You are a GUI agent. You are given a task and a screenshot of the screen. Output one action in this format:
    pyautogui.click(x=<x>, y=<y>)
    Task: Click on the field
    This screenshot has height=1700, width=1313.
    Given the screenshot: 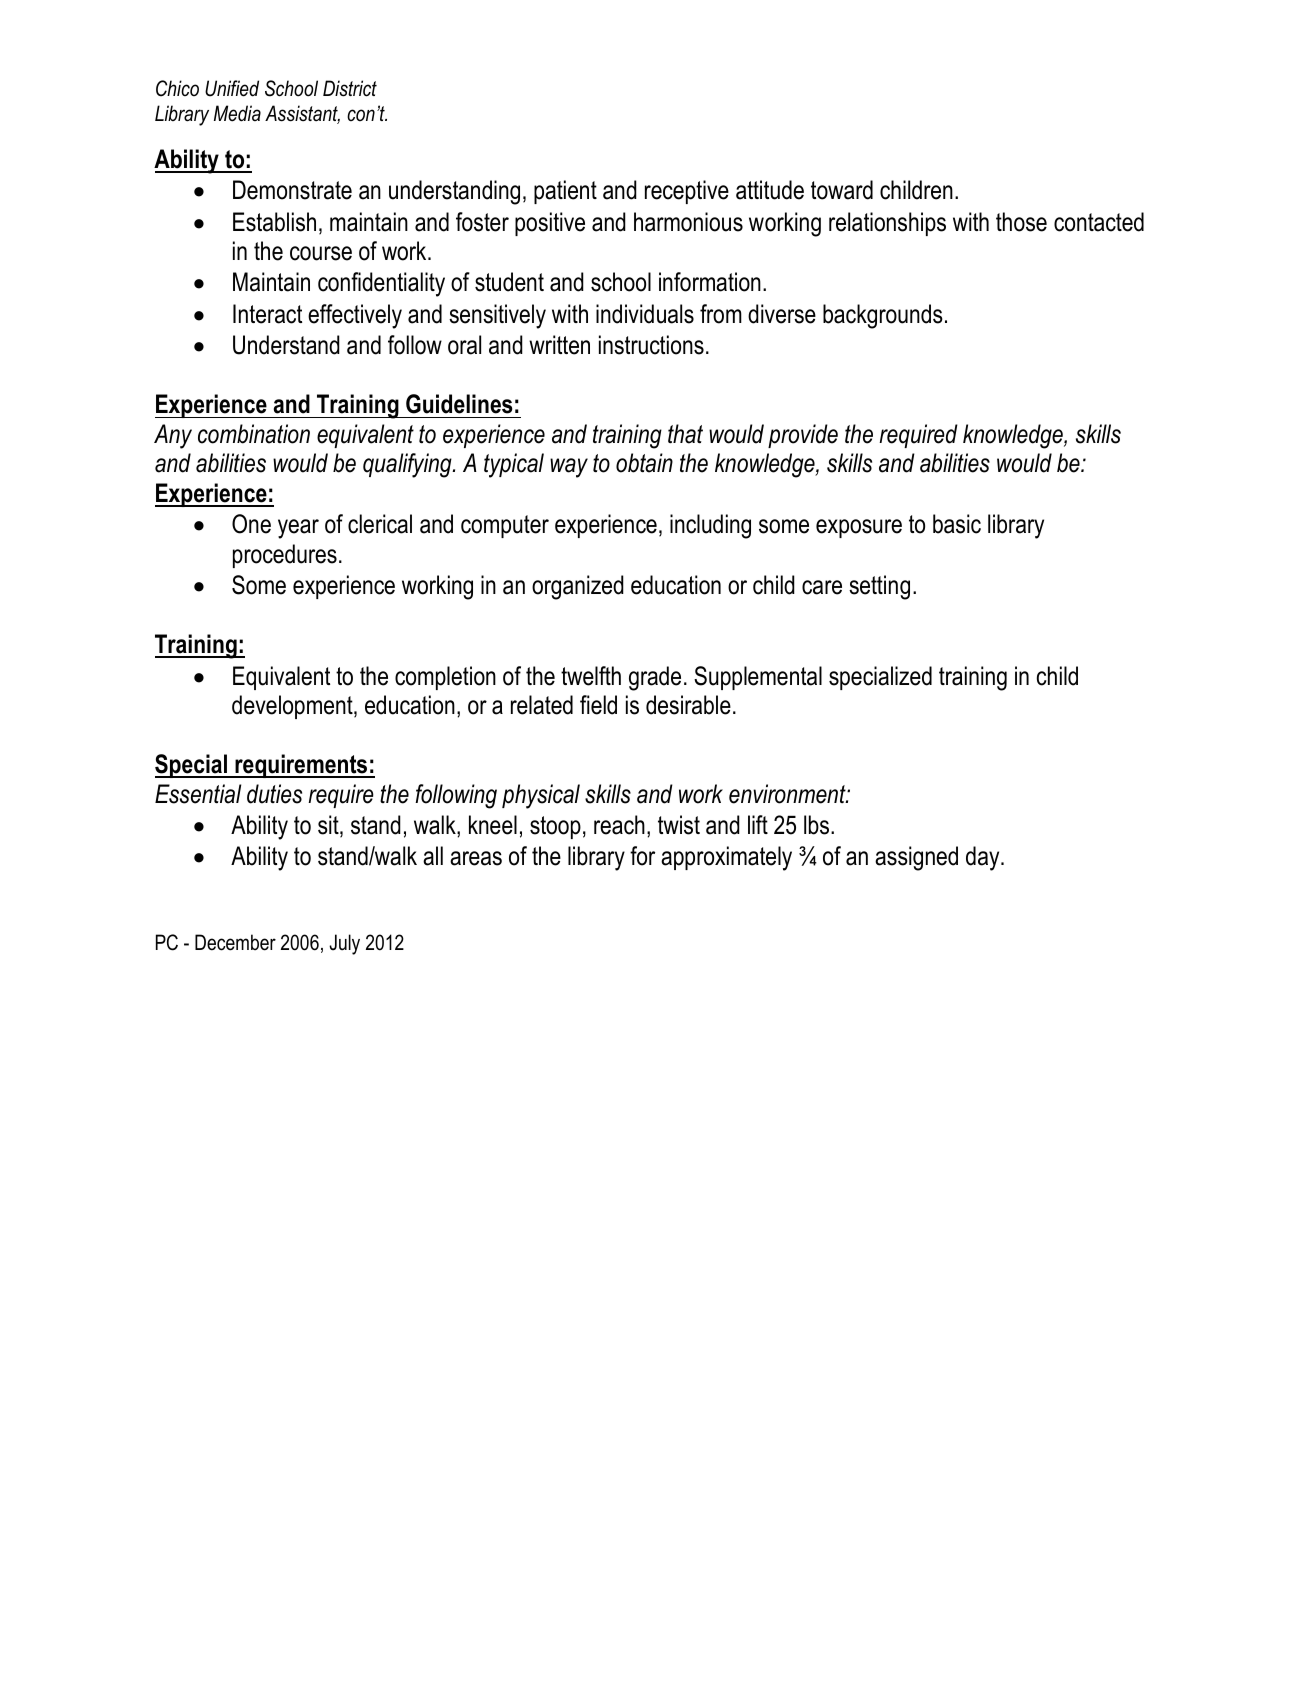 What is the action you would take?
    pyautogui.click(x=598, y=705)
